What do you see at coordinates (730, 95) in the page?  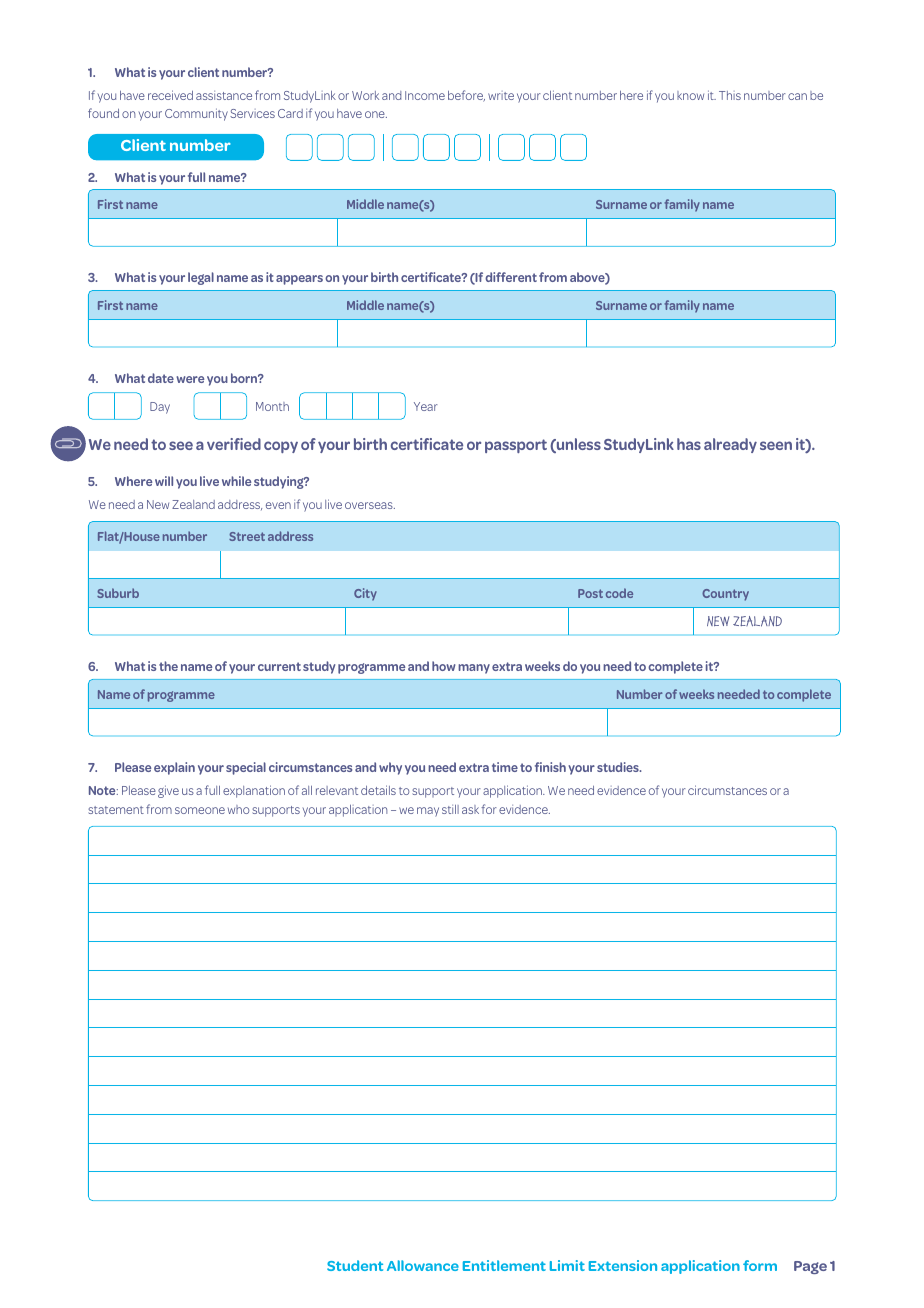 I see `This` at bounding box center [730, 95].
